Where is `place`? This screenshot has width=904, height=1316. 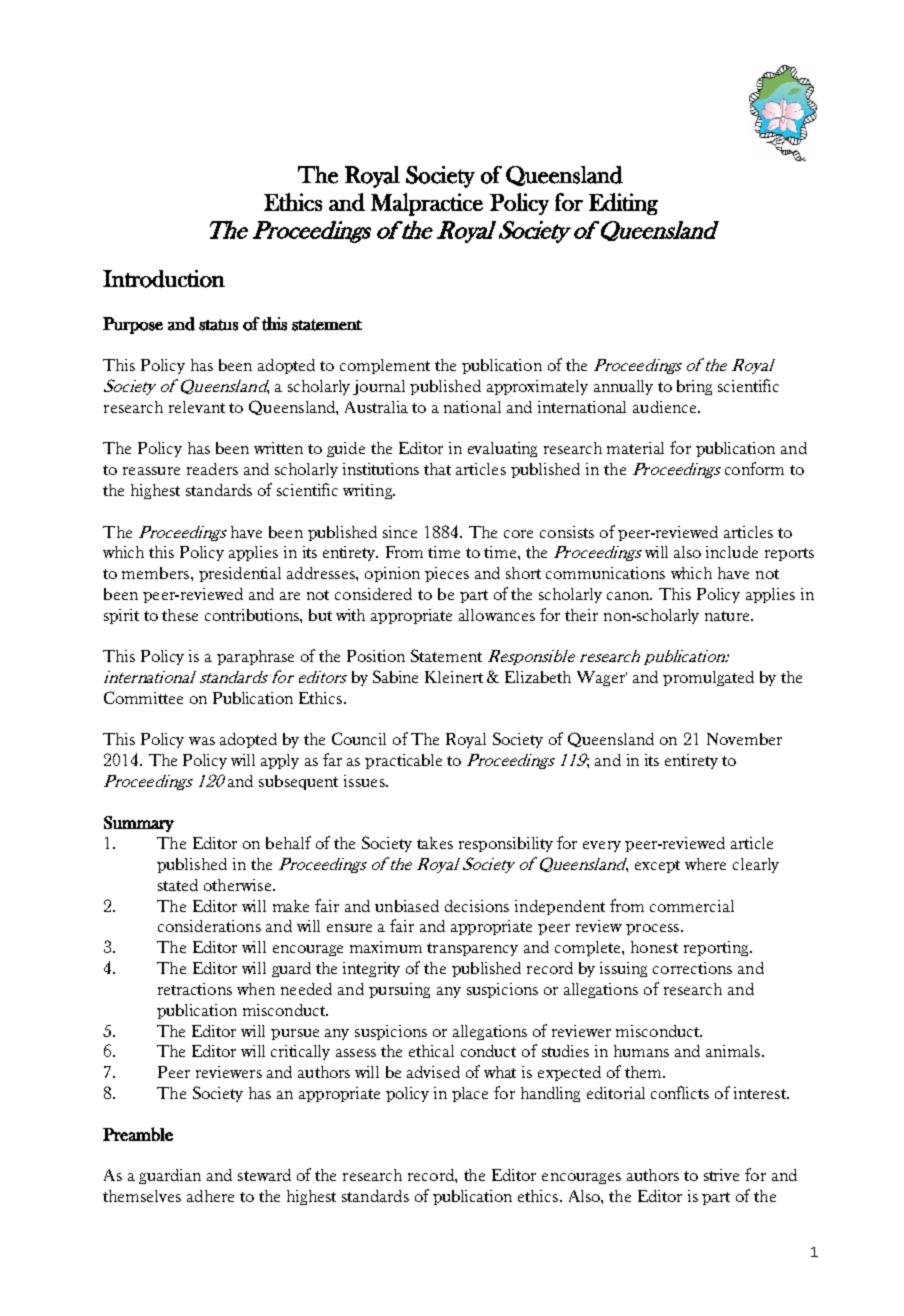
place is located at coordinates (470, 1094).
